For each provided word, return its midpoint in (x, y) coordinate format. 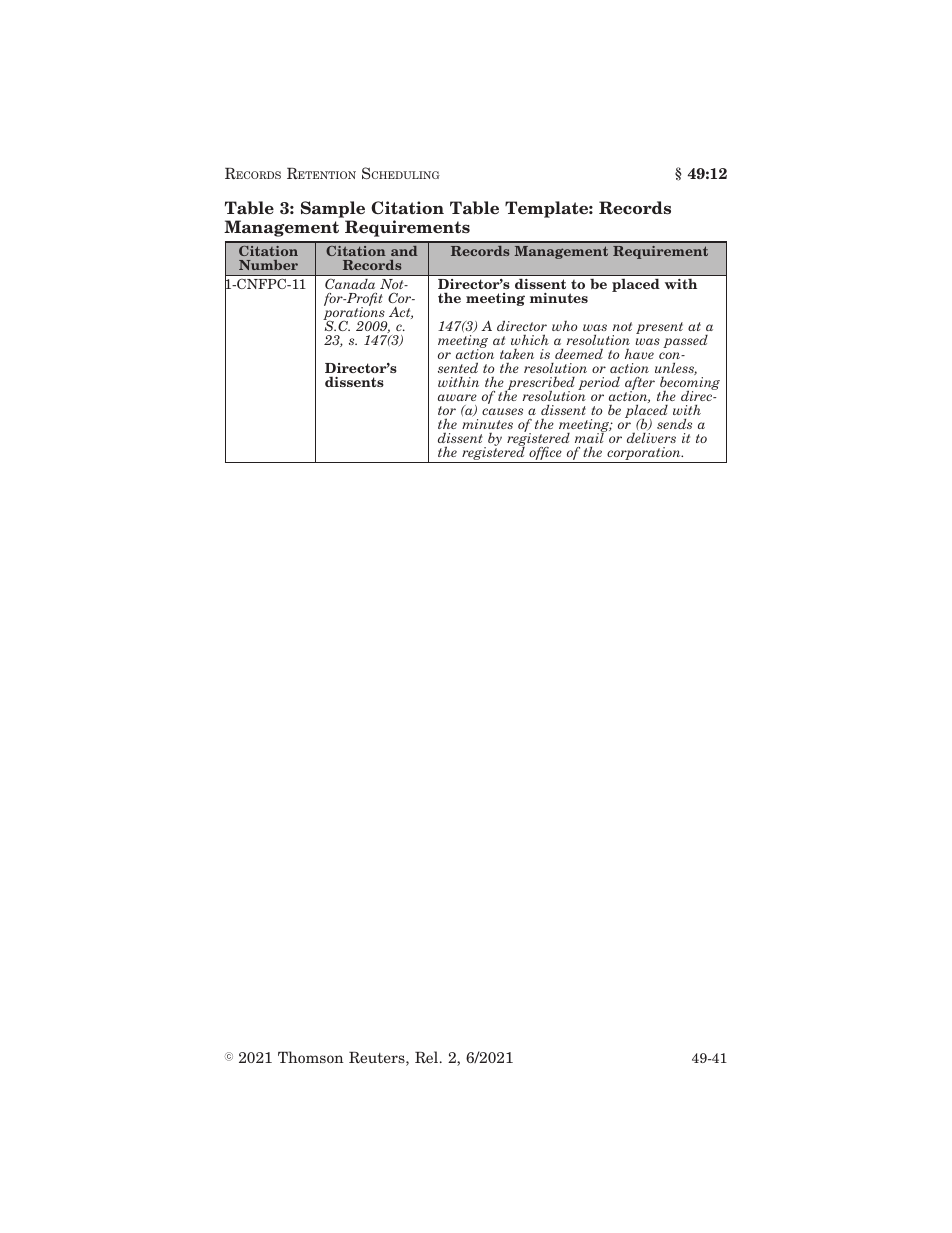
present (659, 328)
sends (674, 423)
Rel (428, 1057)
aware (457, 397)
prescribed (540, 385)
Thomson (311, 1057)
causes (502, 411)
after (640, 385)
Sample (333, 211)
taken (517, 354)
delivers (651, 437)
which (530, 339)
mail (590, 437)
